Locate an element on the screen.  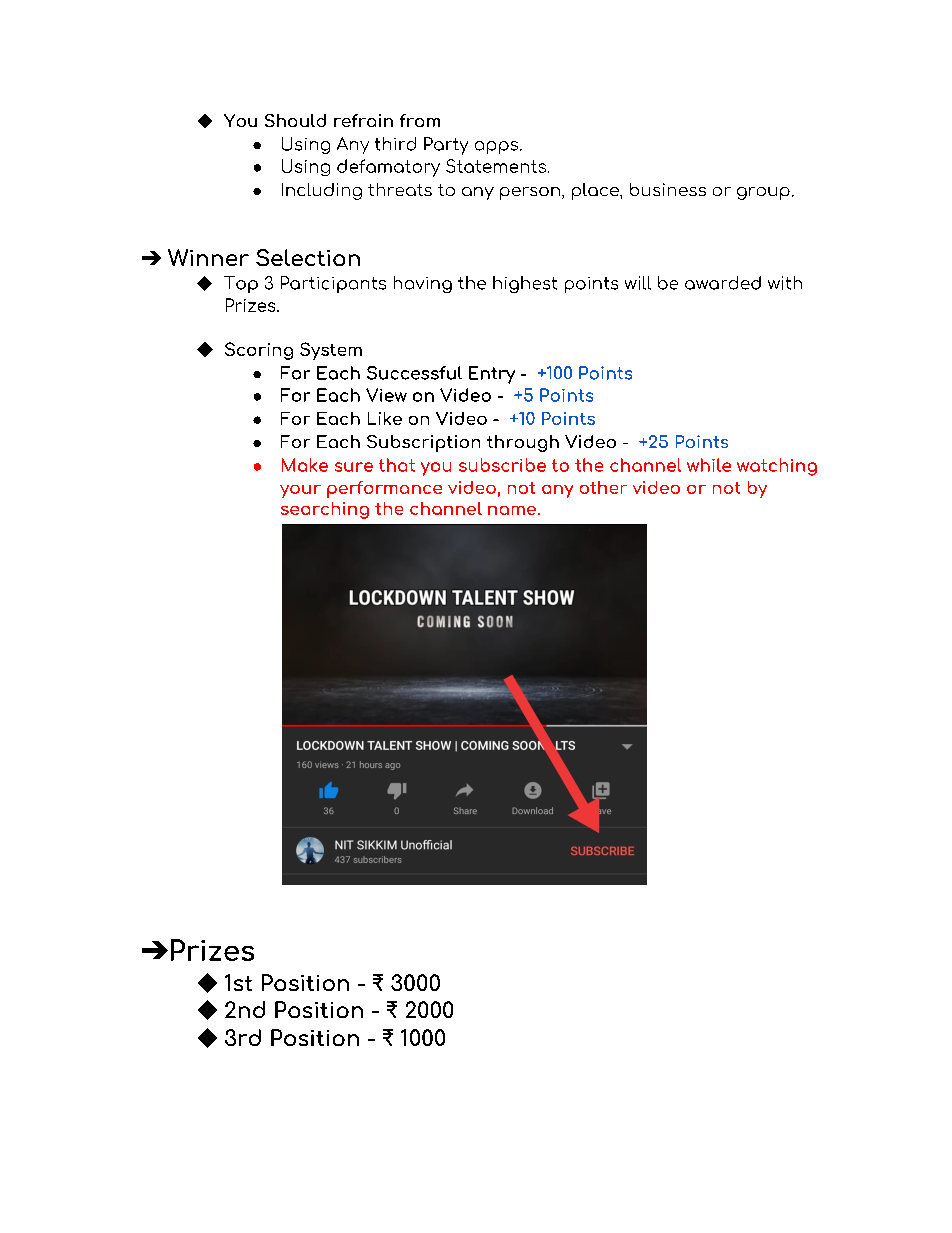
Selection is located at coordinates (308, 257).
